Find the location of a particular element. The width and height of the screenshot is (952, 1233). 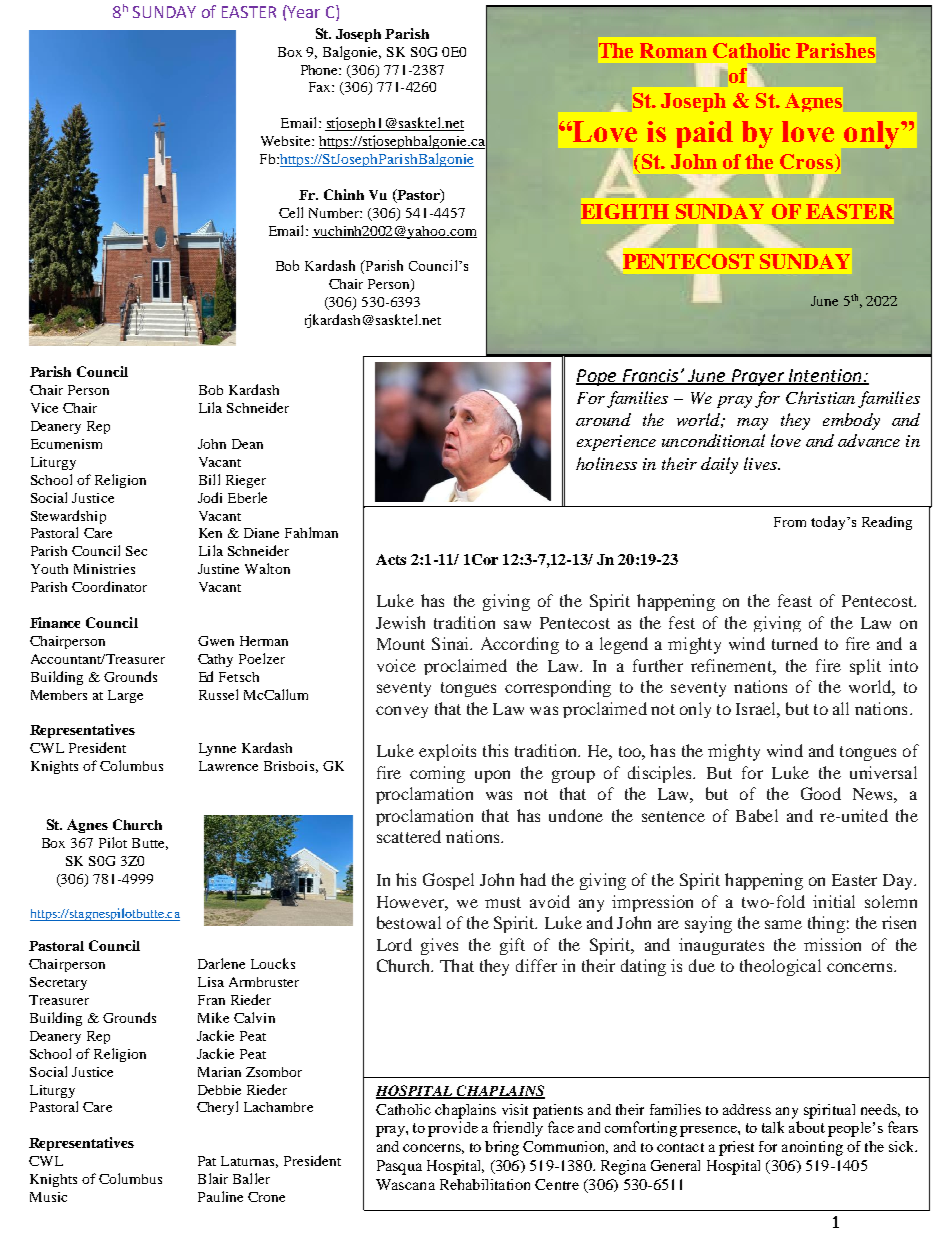

Fax is located at coordinates (321, 87).
